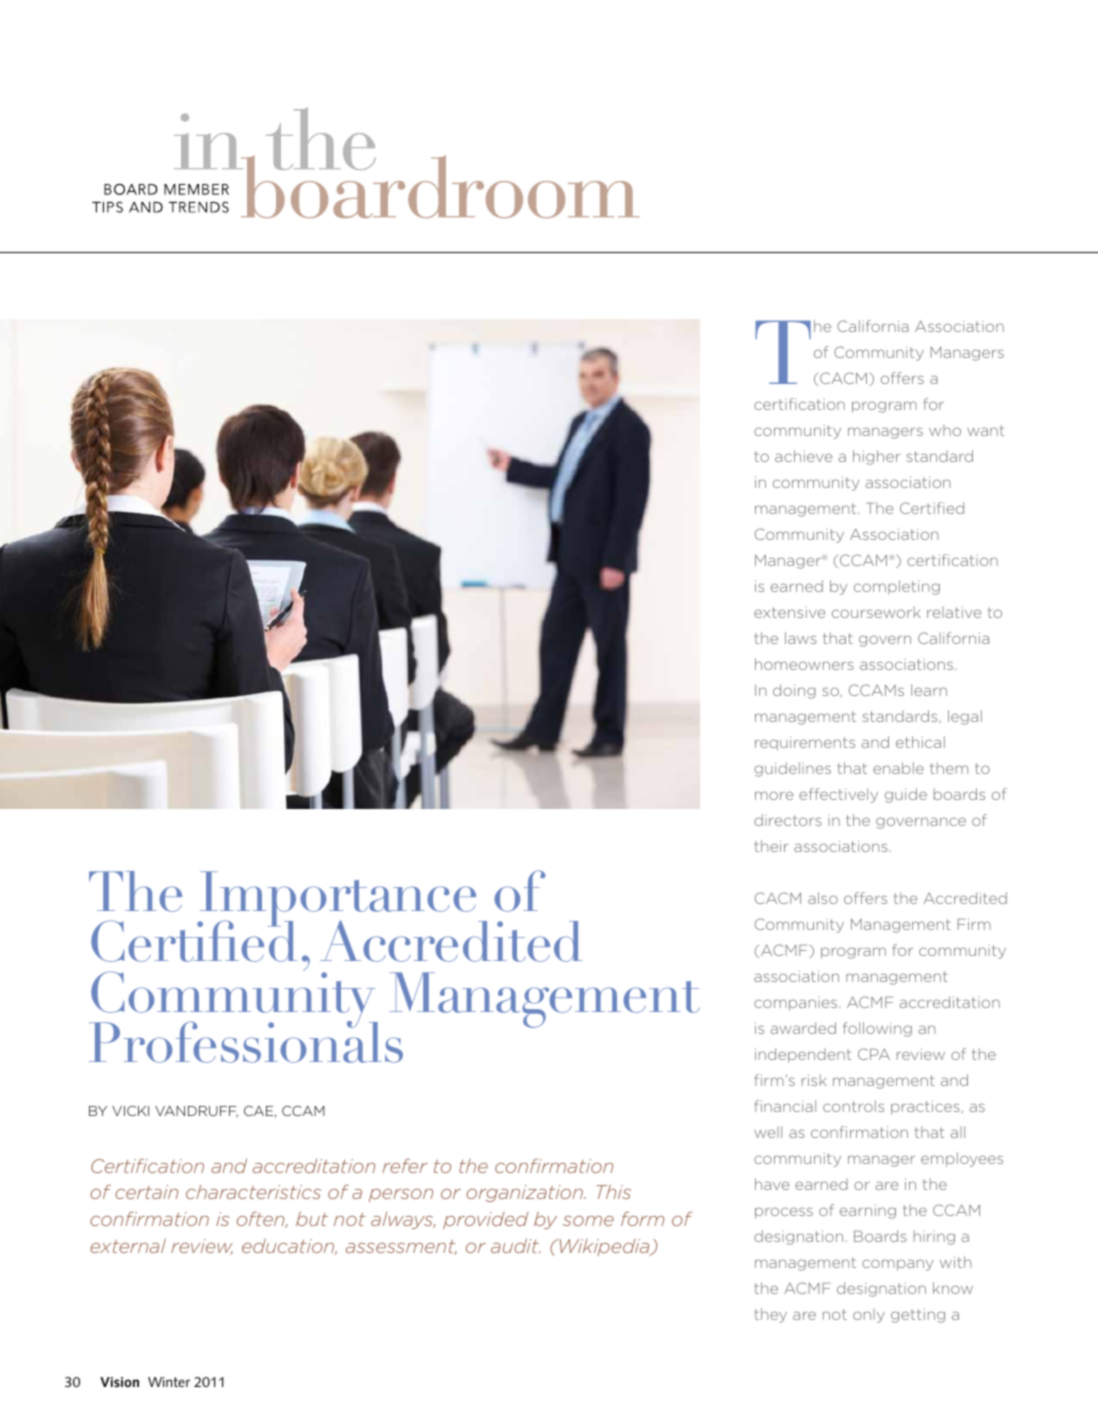 Image resolution: width=1098 pixels, height=1421 pixels. Describe the element at coordinates (898, 768) in the screenshot. I see `enable` at that location.
